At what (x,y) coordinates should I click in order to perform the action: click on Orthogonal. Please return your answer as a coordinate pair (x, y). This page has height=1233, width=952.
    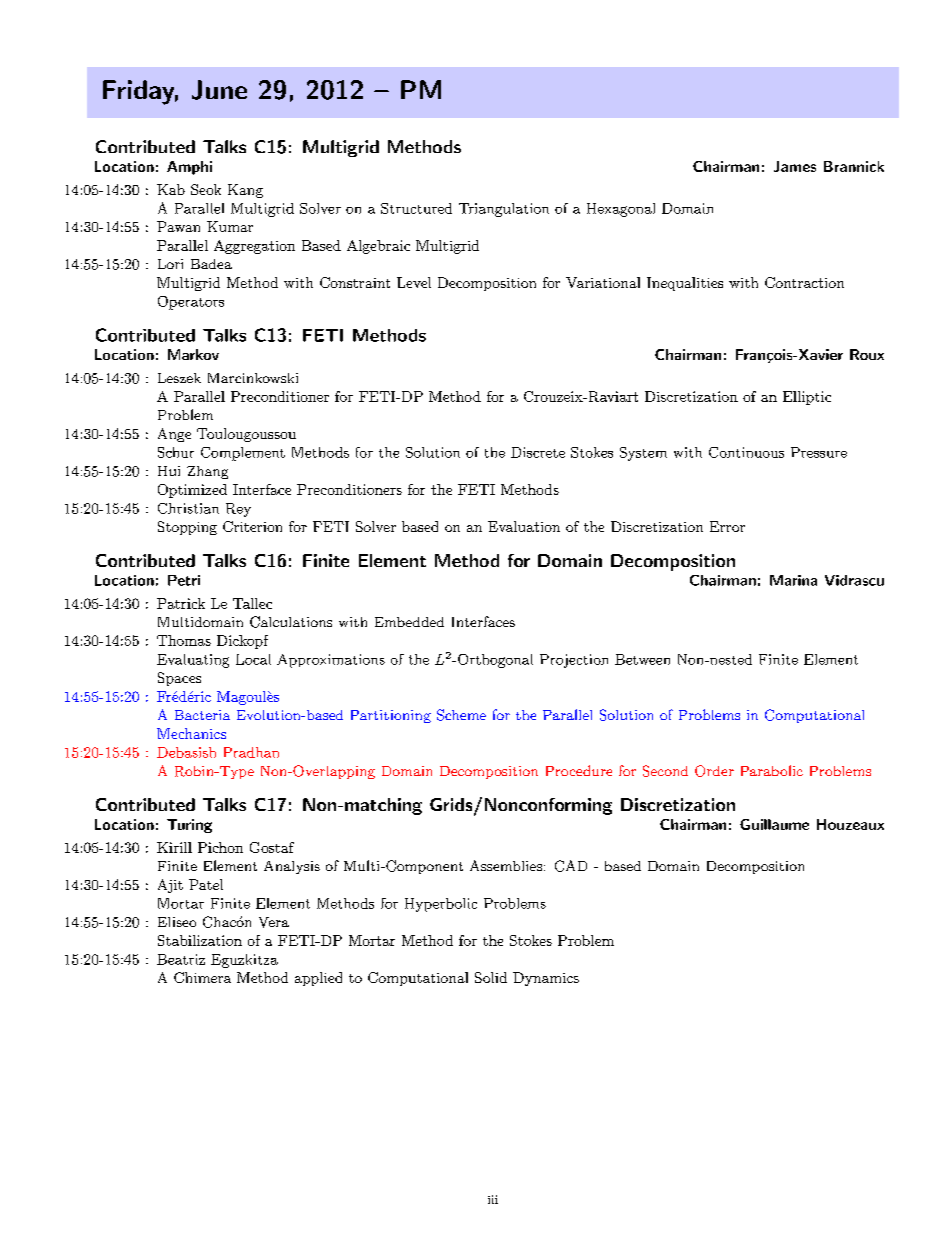
    Looking at the image, I should click on (495, 661).
